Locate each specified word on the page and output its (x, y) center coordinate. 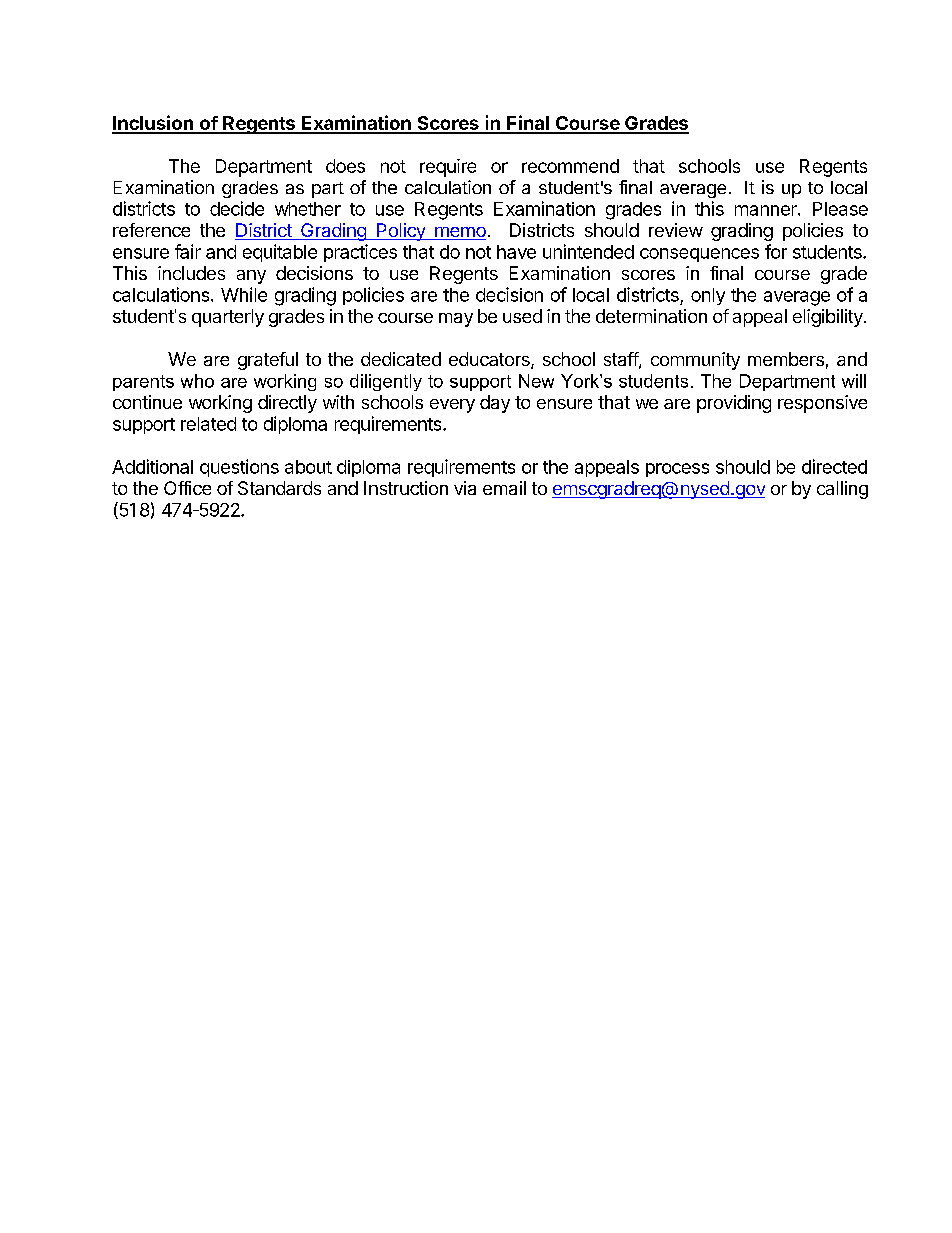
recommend (570, 166)
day (495, 404)
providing (734, 404)
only (708, 296)
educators (490, 360)
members (786, 359)
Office (187, 488)
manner (767, 210)
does (345, 166)
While (244, 294)
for (776, 251)
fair (188, 251)
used (522, 316)
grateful (268, 361)
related (208, 424)
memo (459, 233)
